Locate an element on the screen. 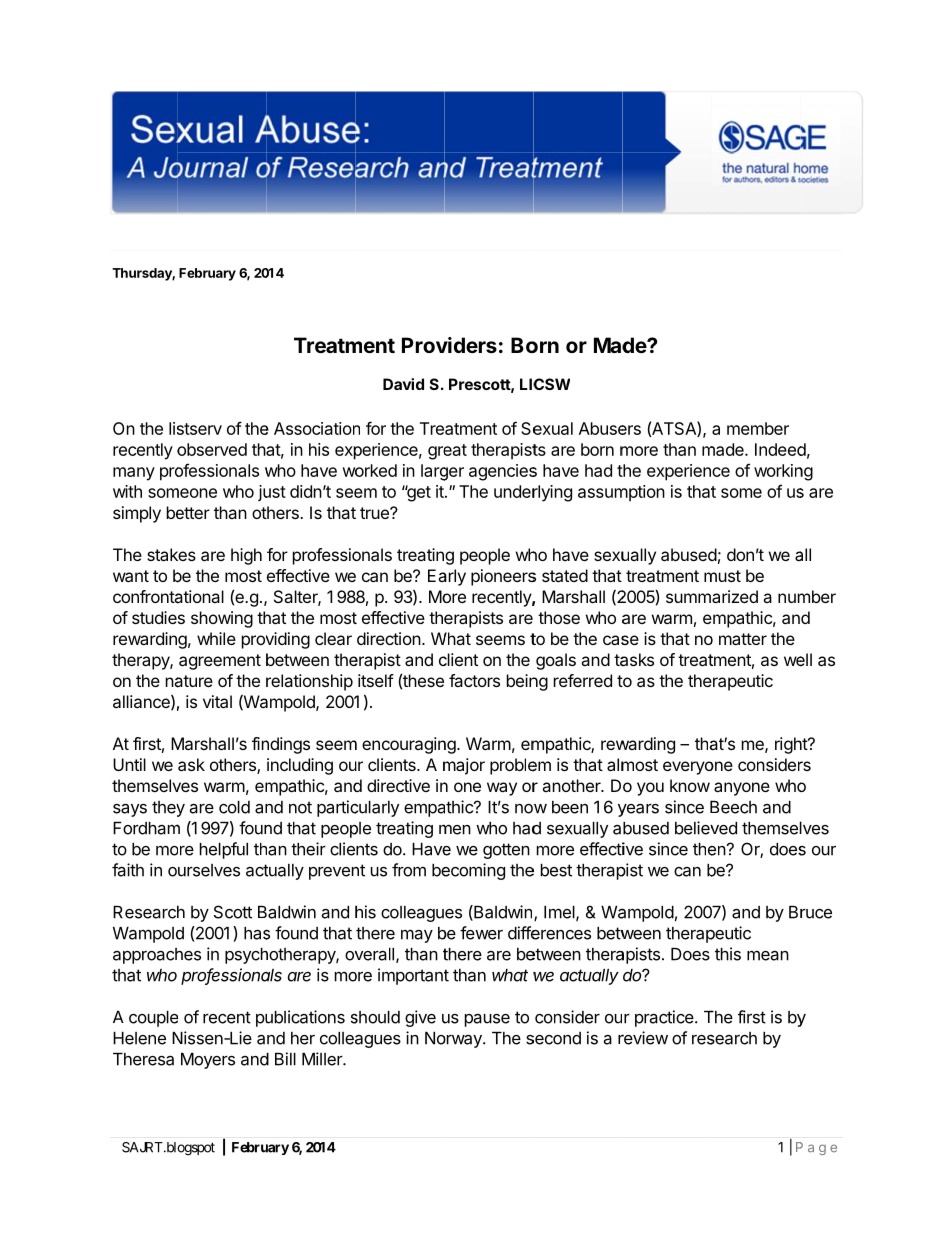 This screenshot has width=952, height=1233. know is located at coordinates (690, 785).
